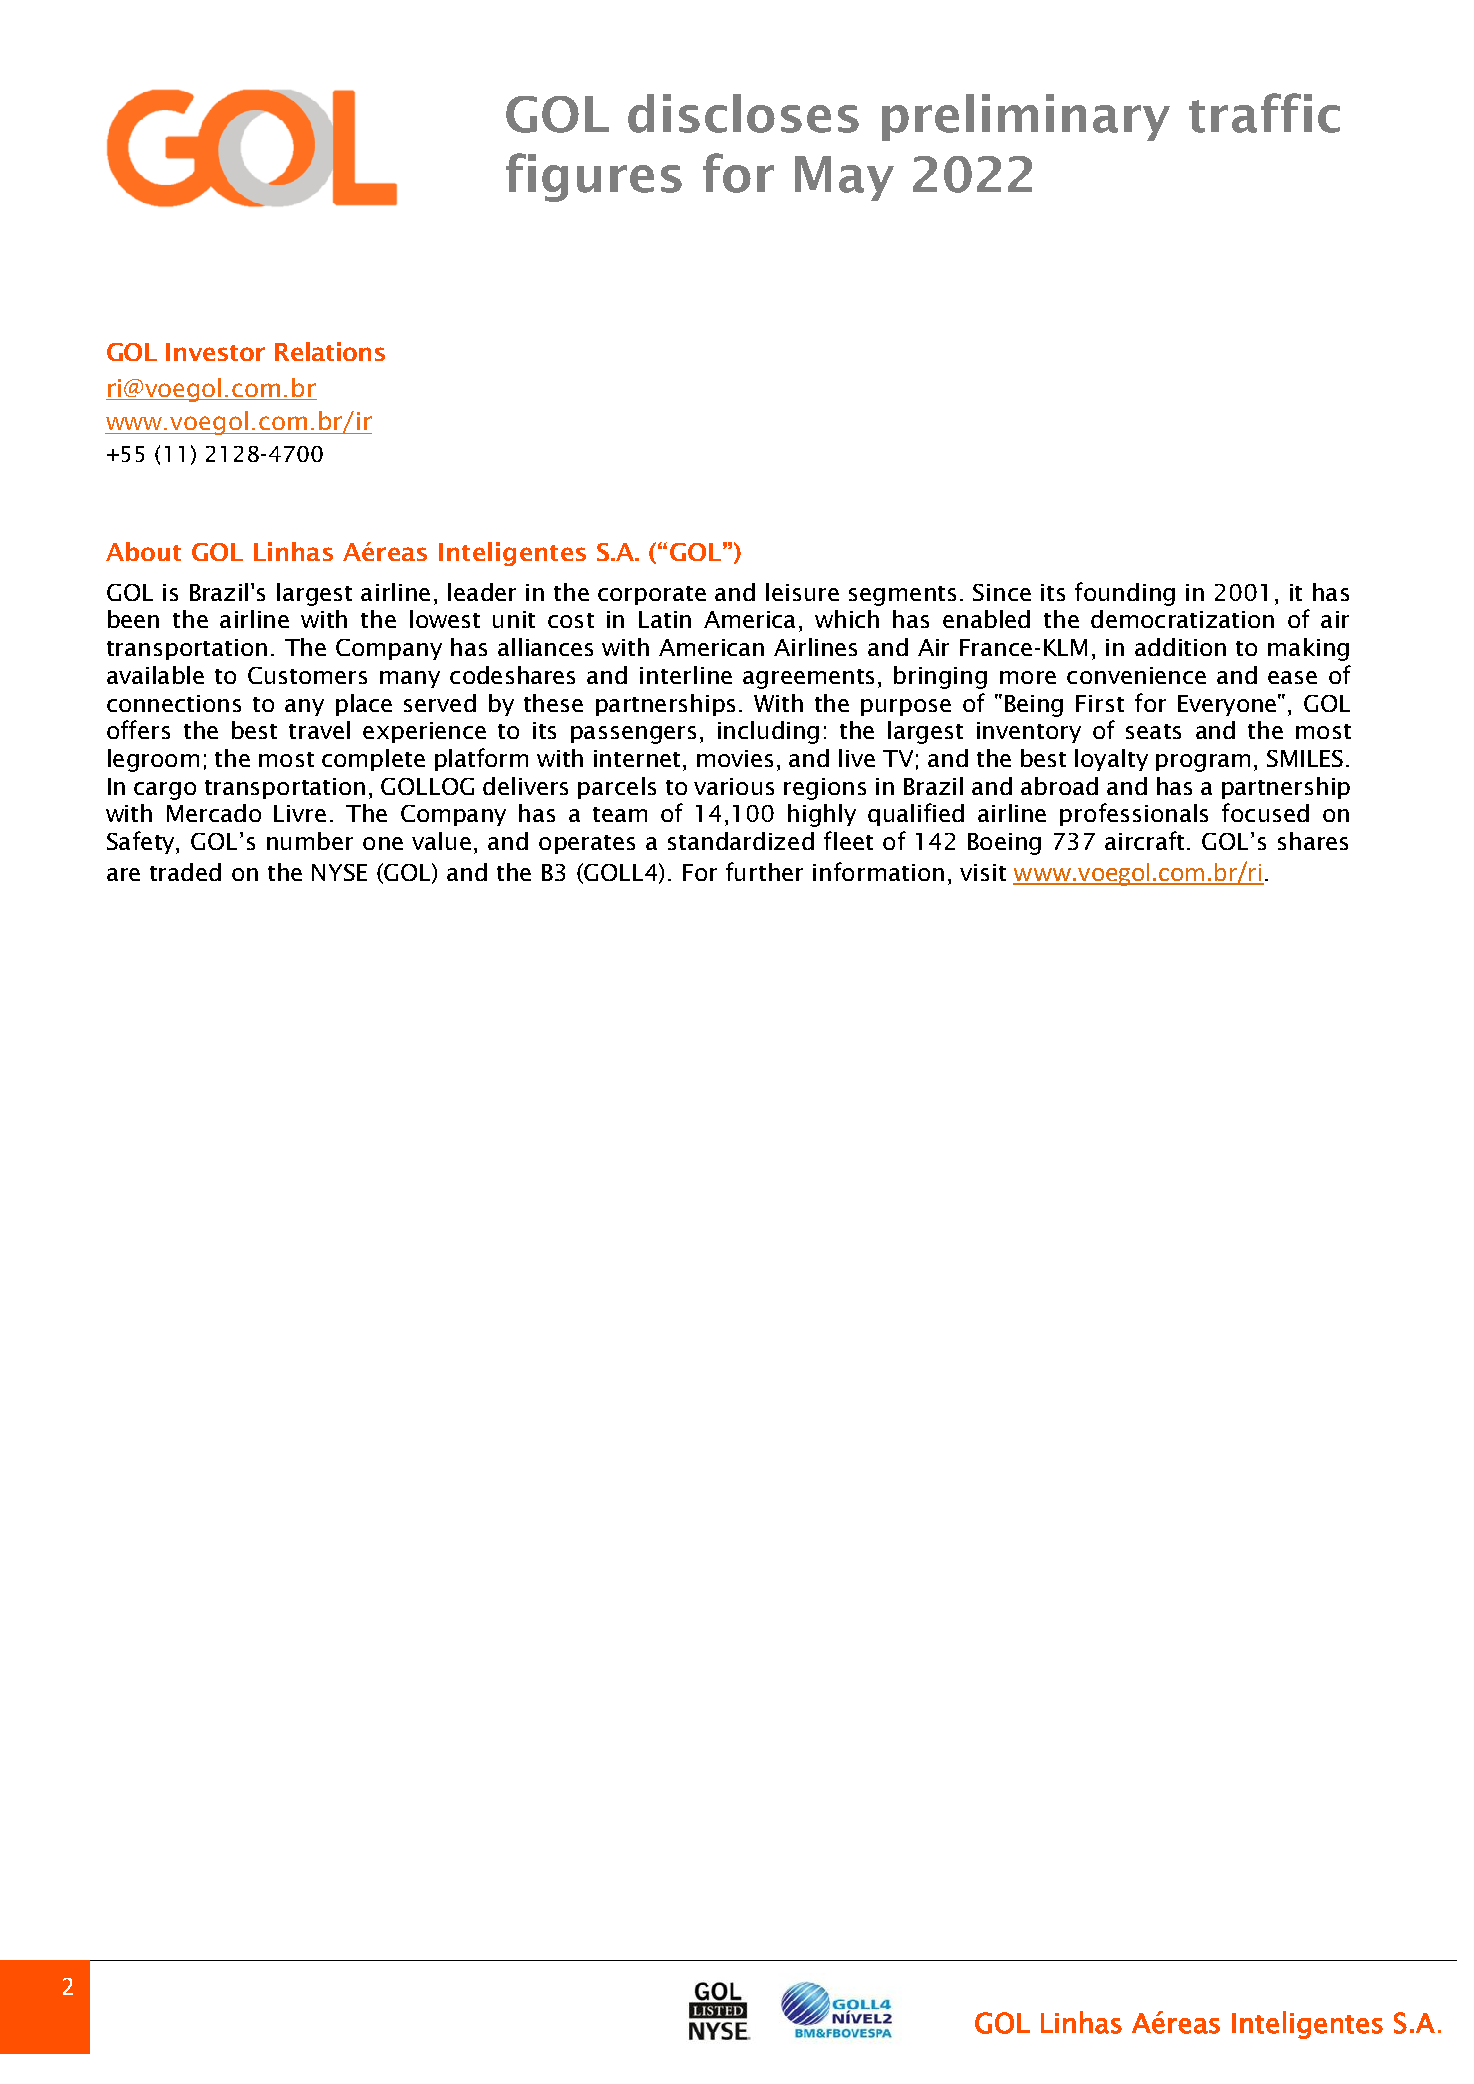 The height and width of the screenshot is (2084, 1474). Describe the element at coordinates (143, 551) in the screenshot. I see `About` at that location.
